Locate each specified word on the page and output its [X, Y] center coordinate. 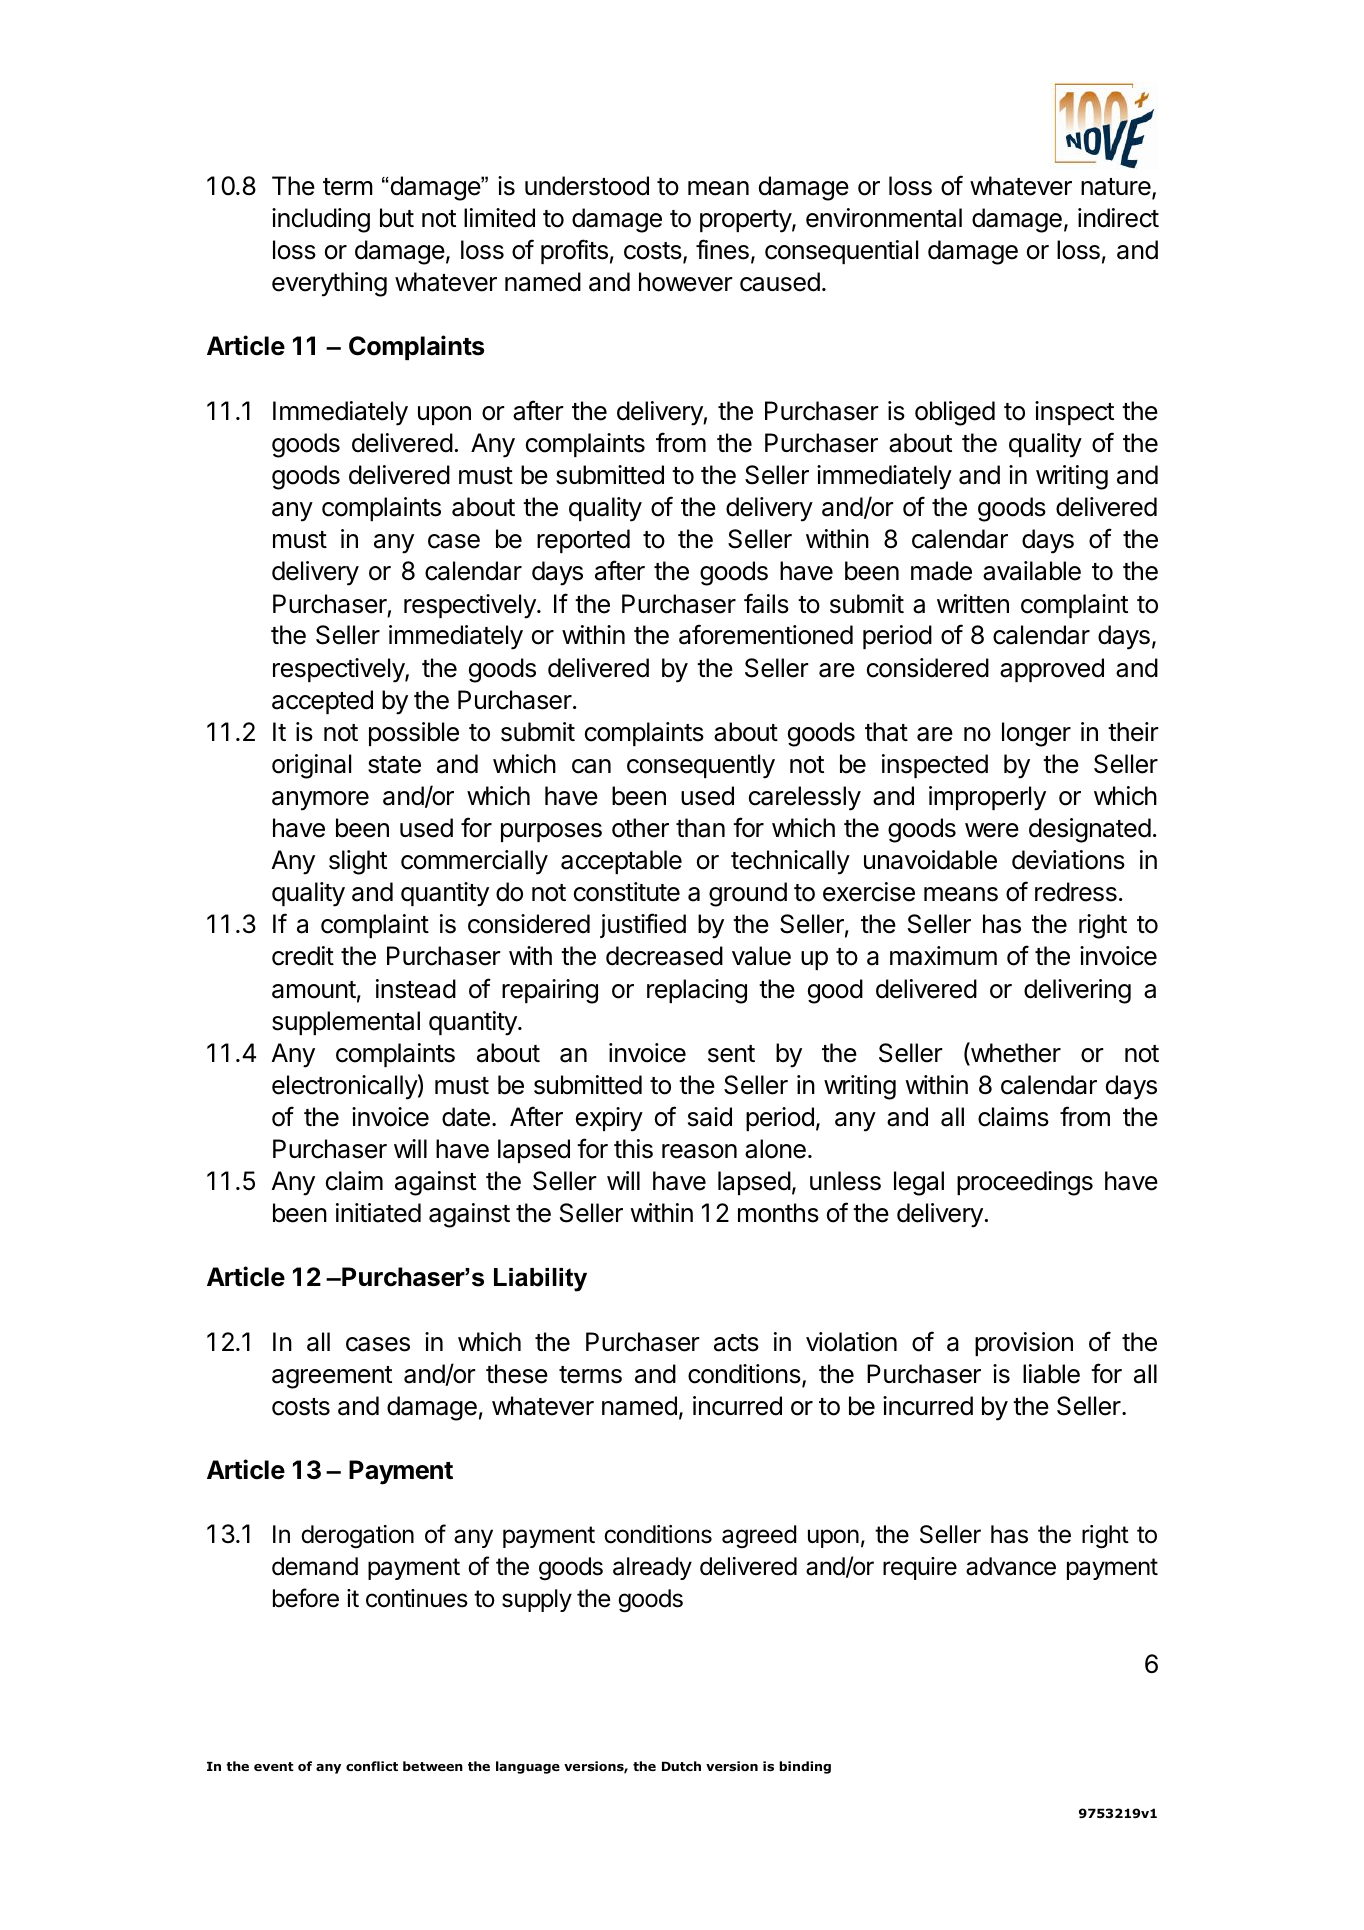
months [778, 1213]
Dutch [681, 1766]
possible [414, 734]
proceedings [1025, 1183]
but [397, 218]
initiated [378, 1213]
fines [722, 249]
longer [1036, 734]
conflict [372, 1766]
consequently [701, 766]
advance [1011, 1566]
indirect [1118, 218]
